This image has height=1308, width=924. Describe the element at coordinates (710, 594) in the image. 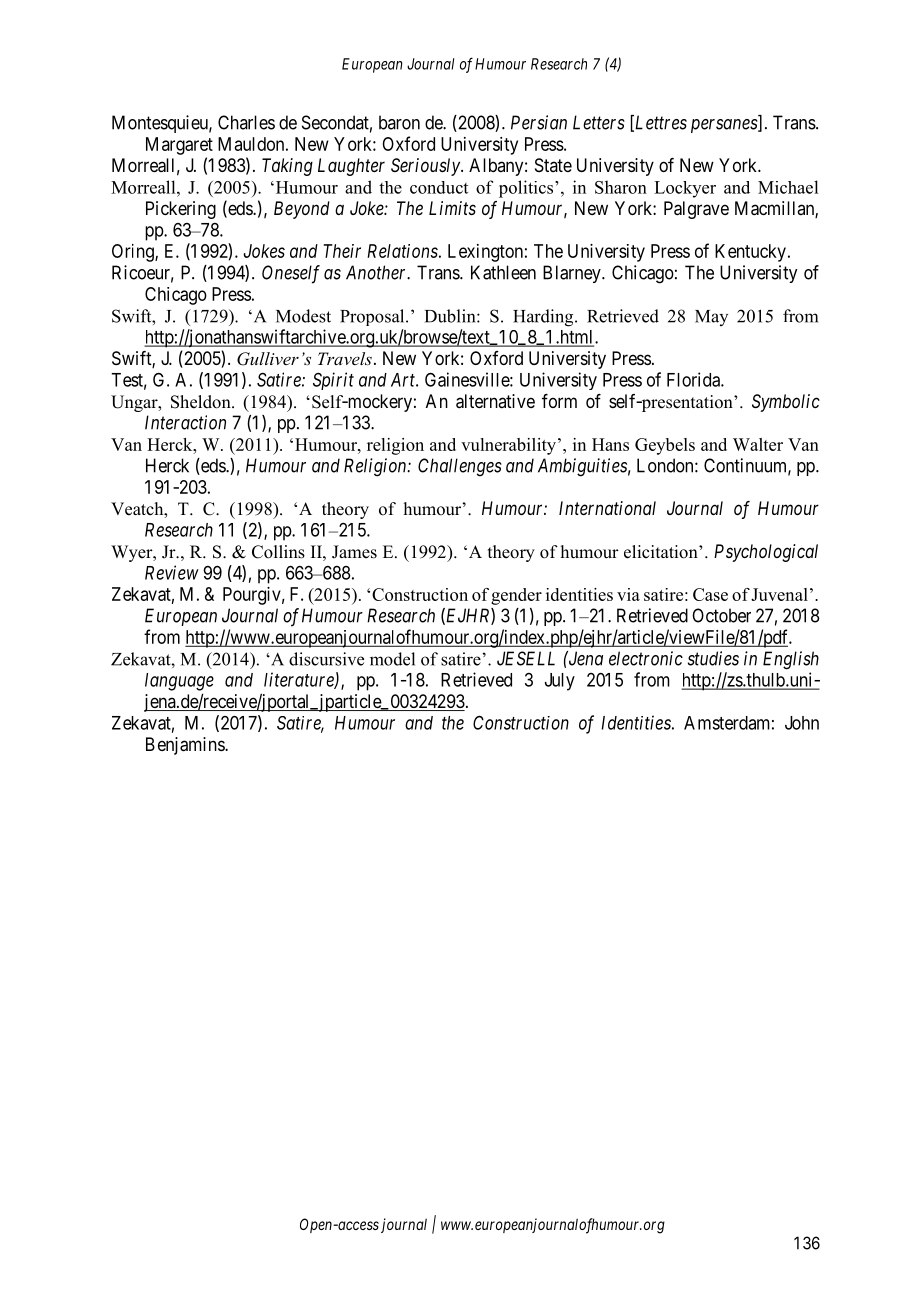

I see `Case` at that location.
